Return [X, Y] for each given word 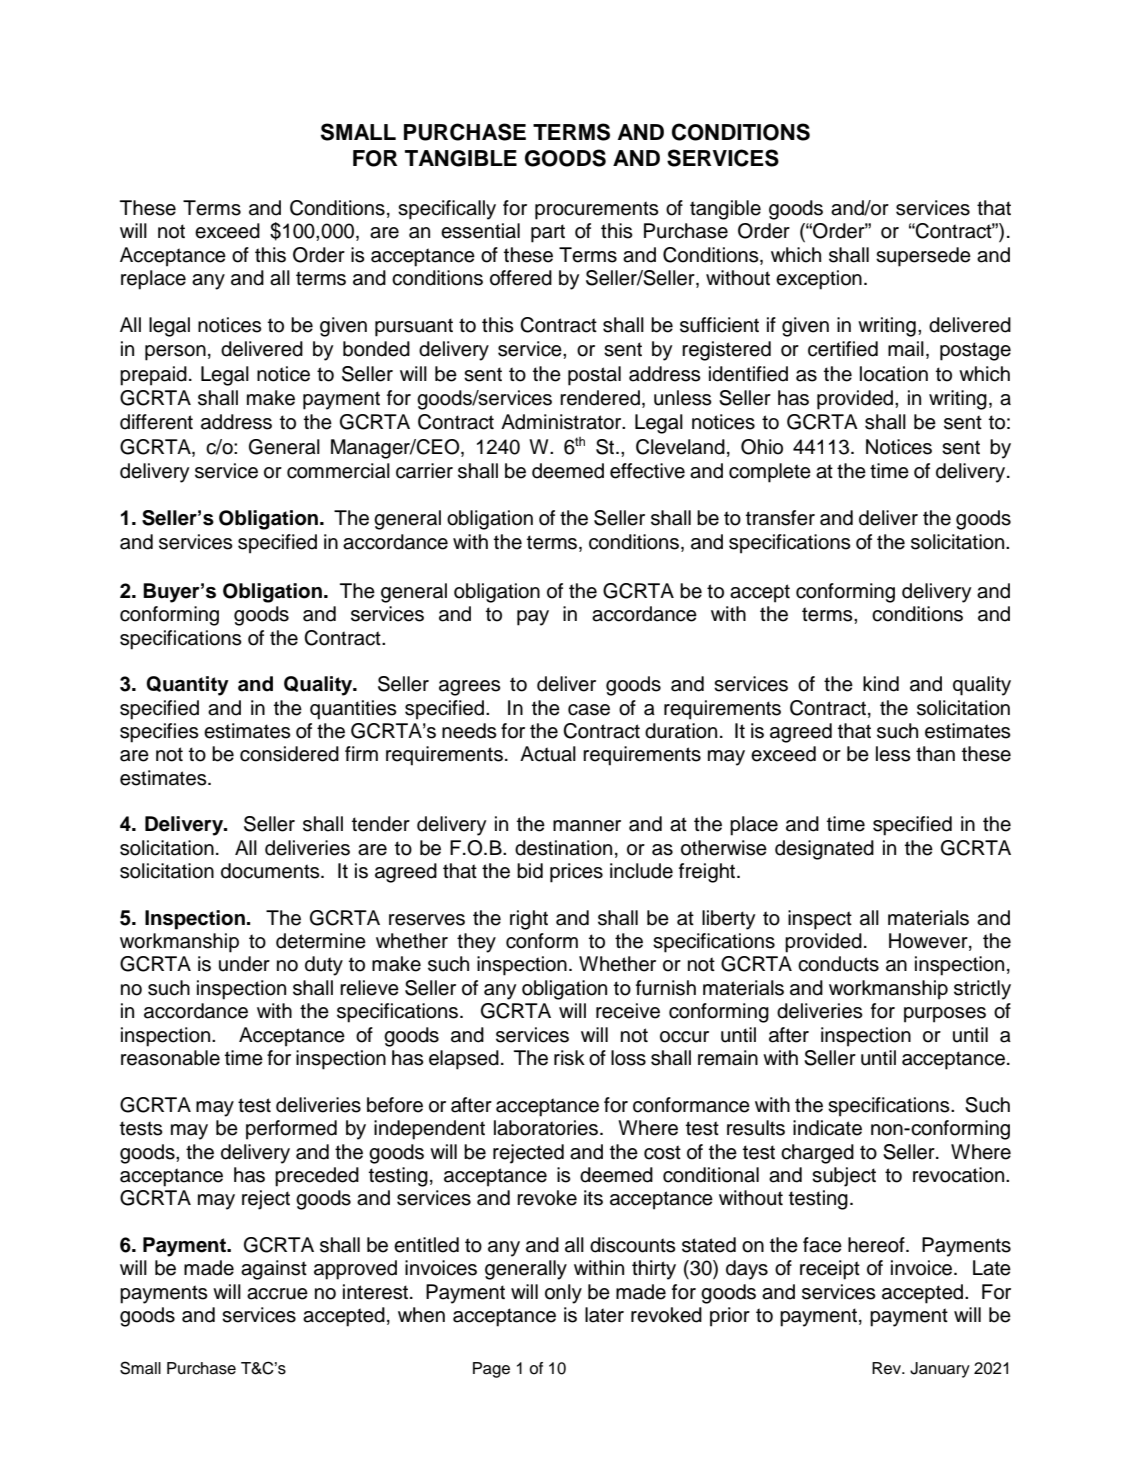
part [548, 233]
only [563, 1294]
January [940, 1370]
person [175, 353]
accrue [277, 1294]
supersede [923, 257]
